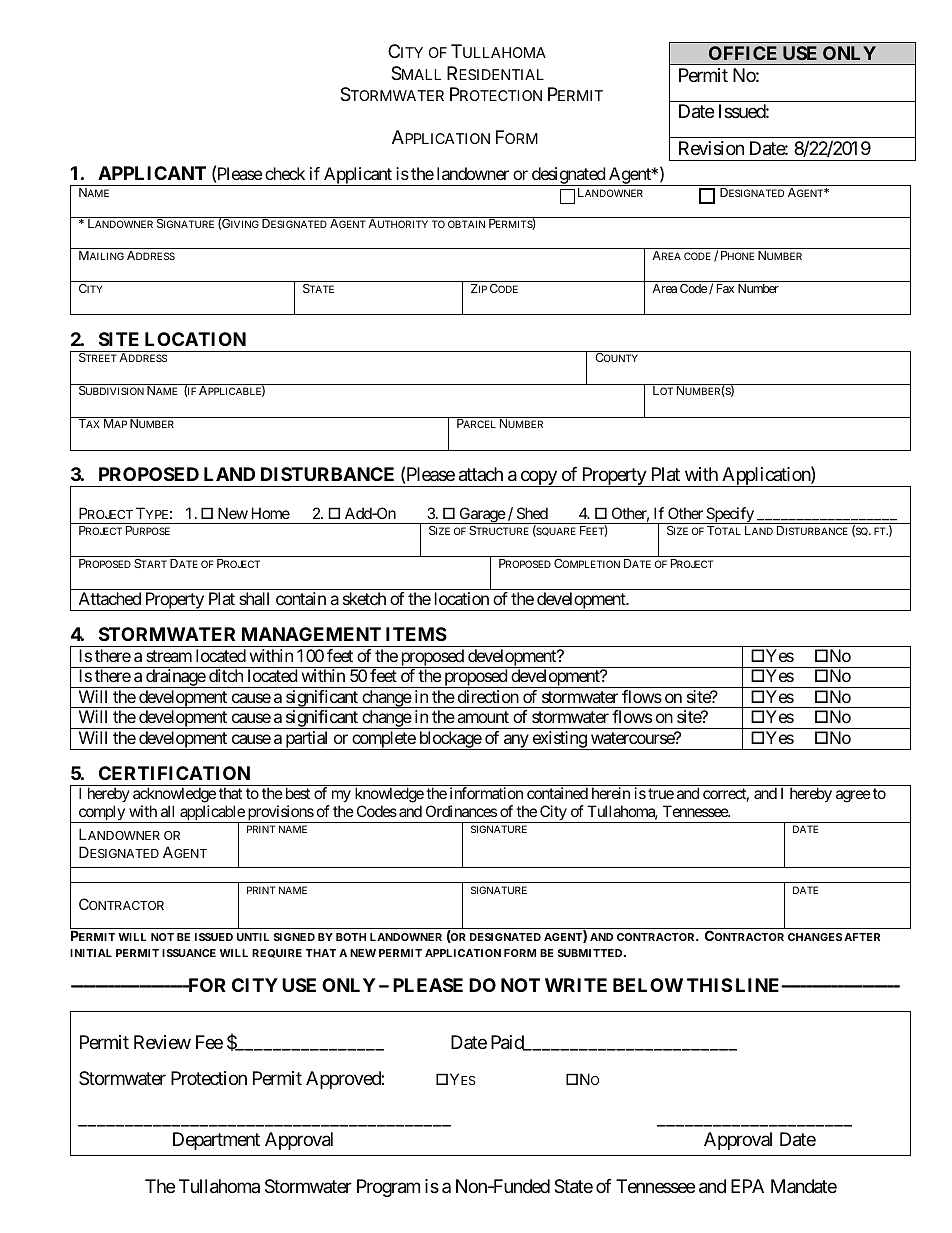 Image resolution: width=952 pixels, height=1233 pixels. I want to click on check, so click(285, 173).
